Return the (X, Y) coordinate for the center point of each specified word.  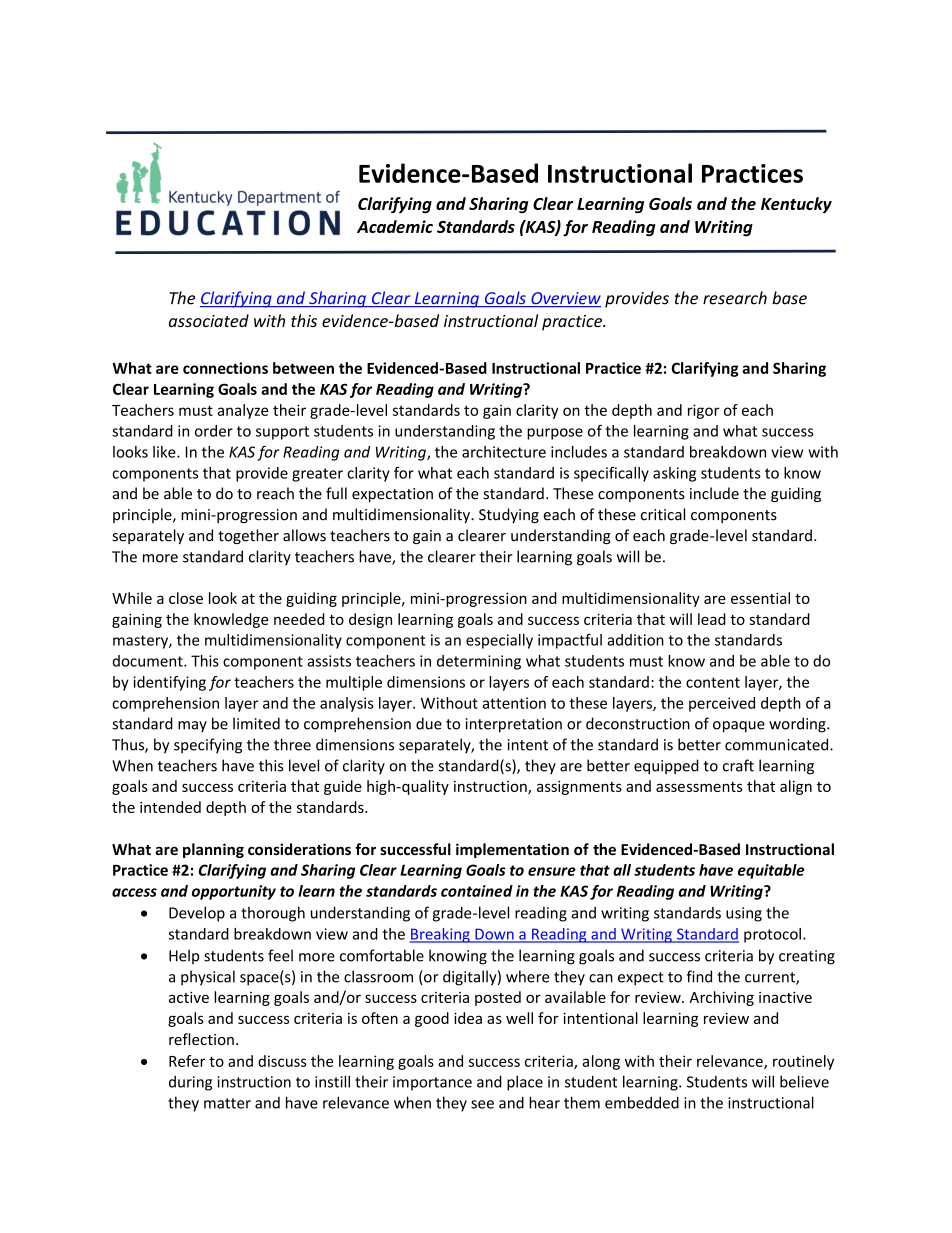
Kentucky (796, 205)
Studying (509, 515)
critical (663, 514)
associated (209, 320)
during (190, 1083)
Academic (395, 226)
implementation (512, 850)
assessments (699, 787)
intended (170, 807)
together (248, 536)
